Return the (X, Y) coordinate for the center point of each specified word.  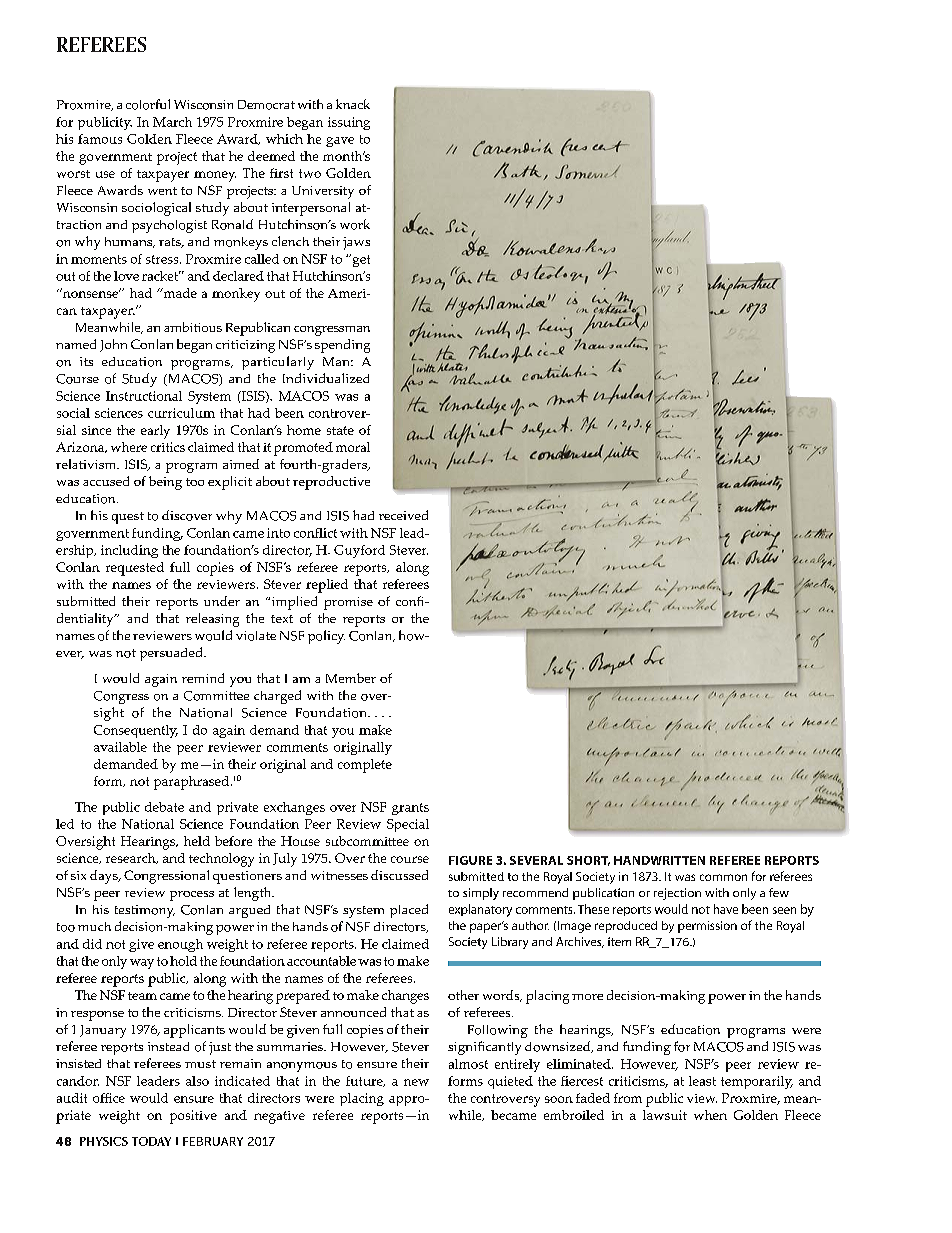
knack (353, 104)
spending (342, 346)
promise (348, 603)
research (132, 858)
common (723, 877)
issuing (349, 123)
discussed (399, 875)
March (172, 122)
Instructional (144, 396)
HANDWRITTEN (659, 860)
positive (193, 1117)
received (403, 515)
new (416, 1082)
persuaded (172, 654)
